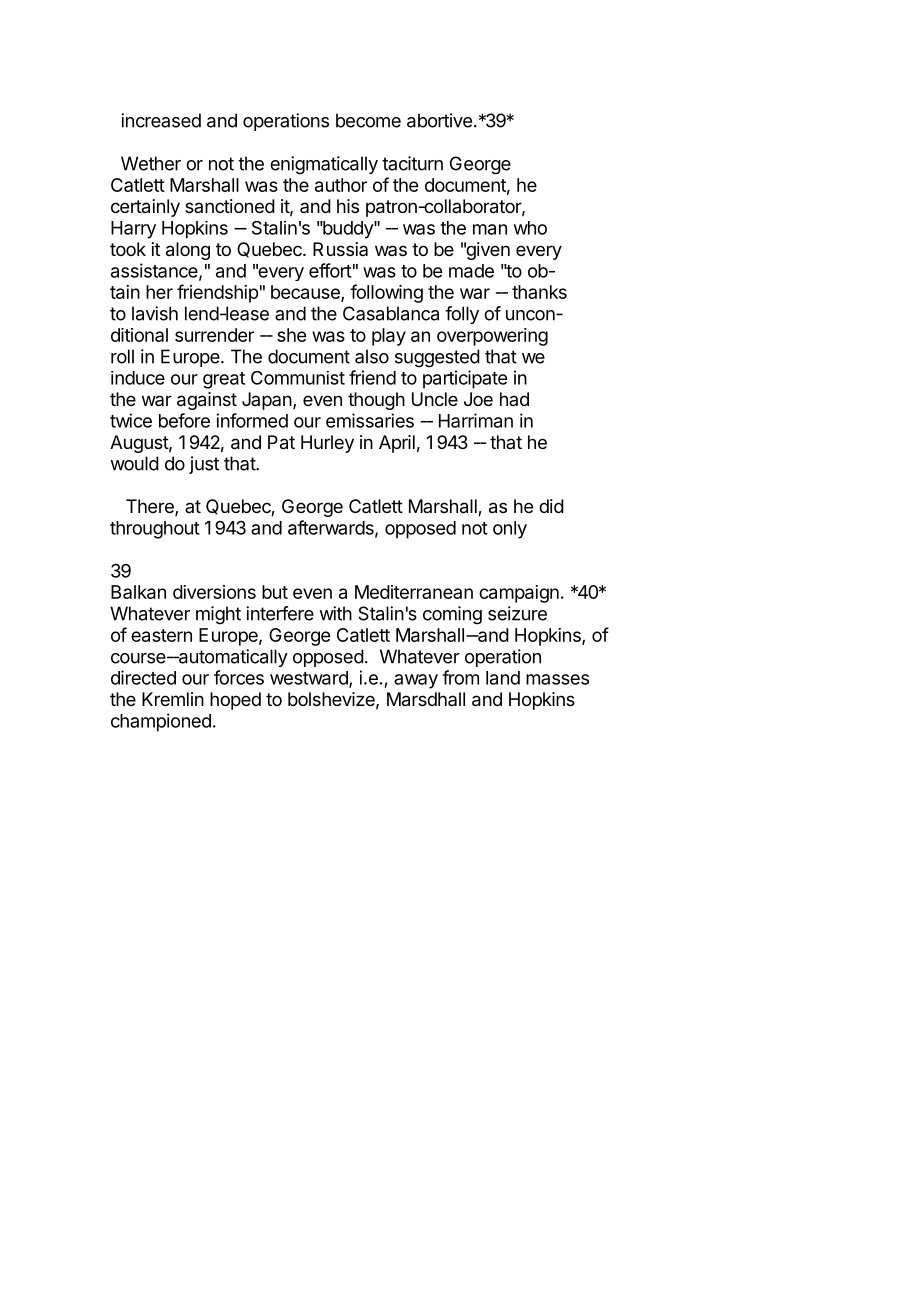 The width and height of the screenshot is (924, 1308). I want to click on Hurley, so click(327, 444).
